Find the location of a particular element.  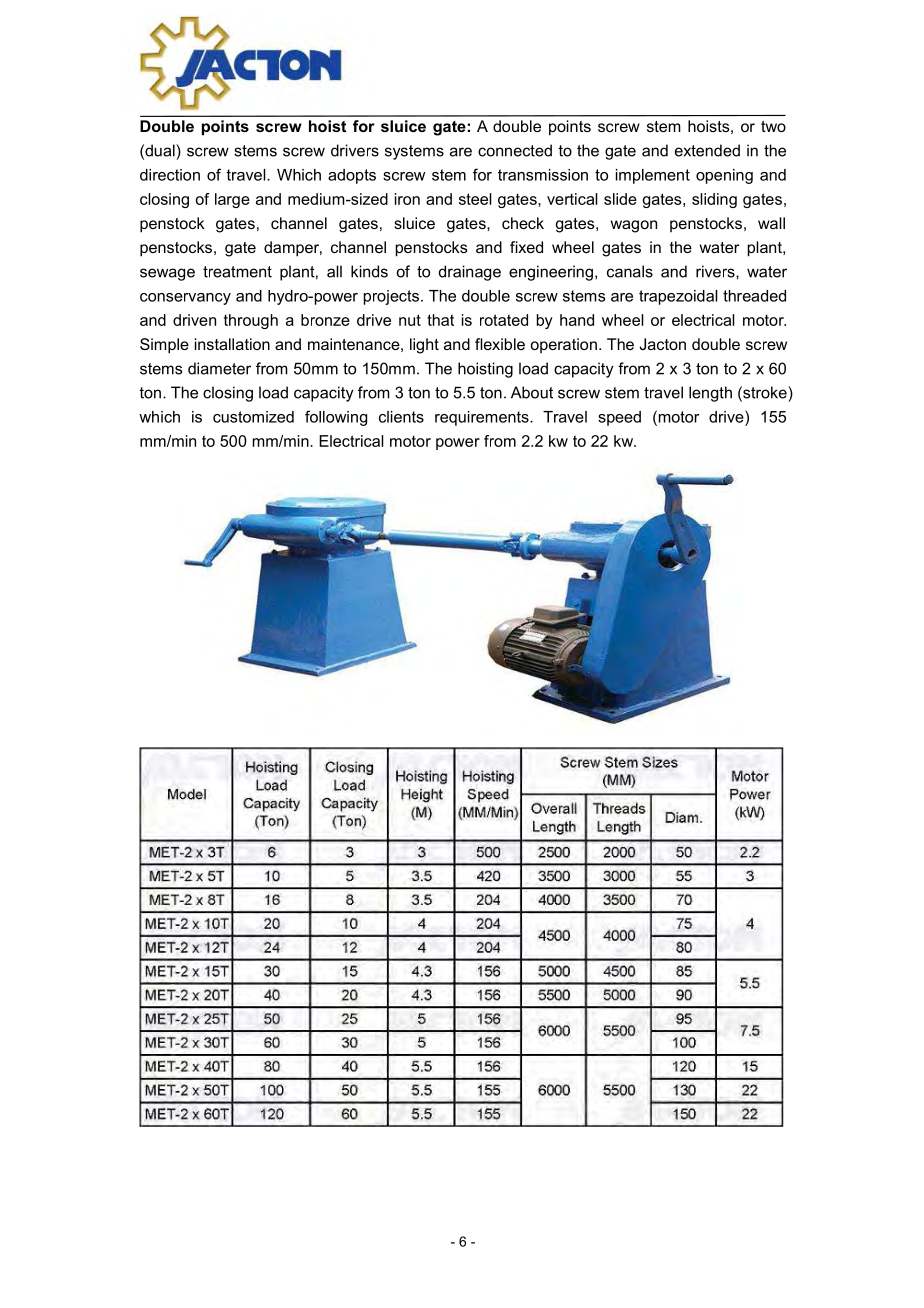

customized is located at coordinates (253, 417).
